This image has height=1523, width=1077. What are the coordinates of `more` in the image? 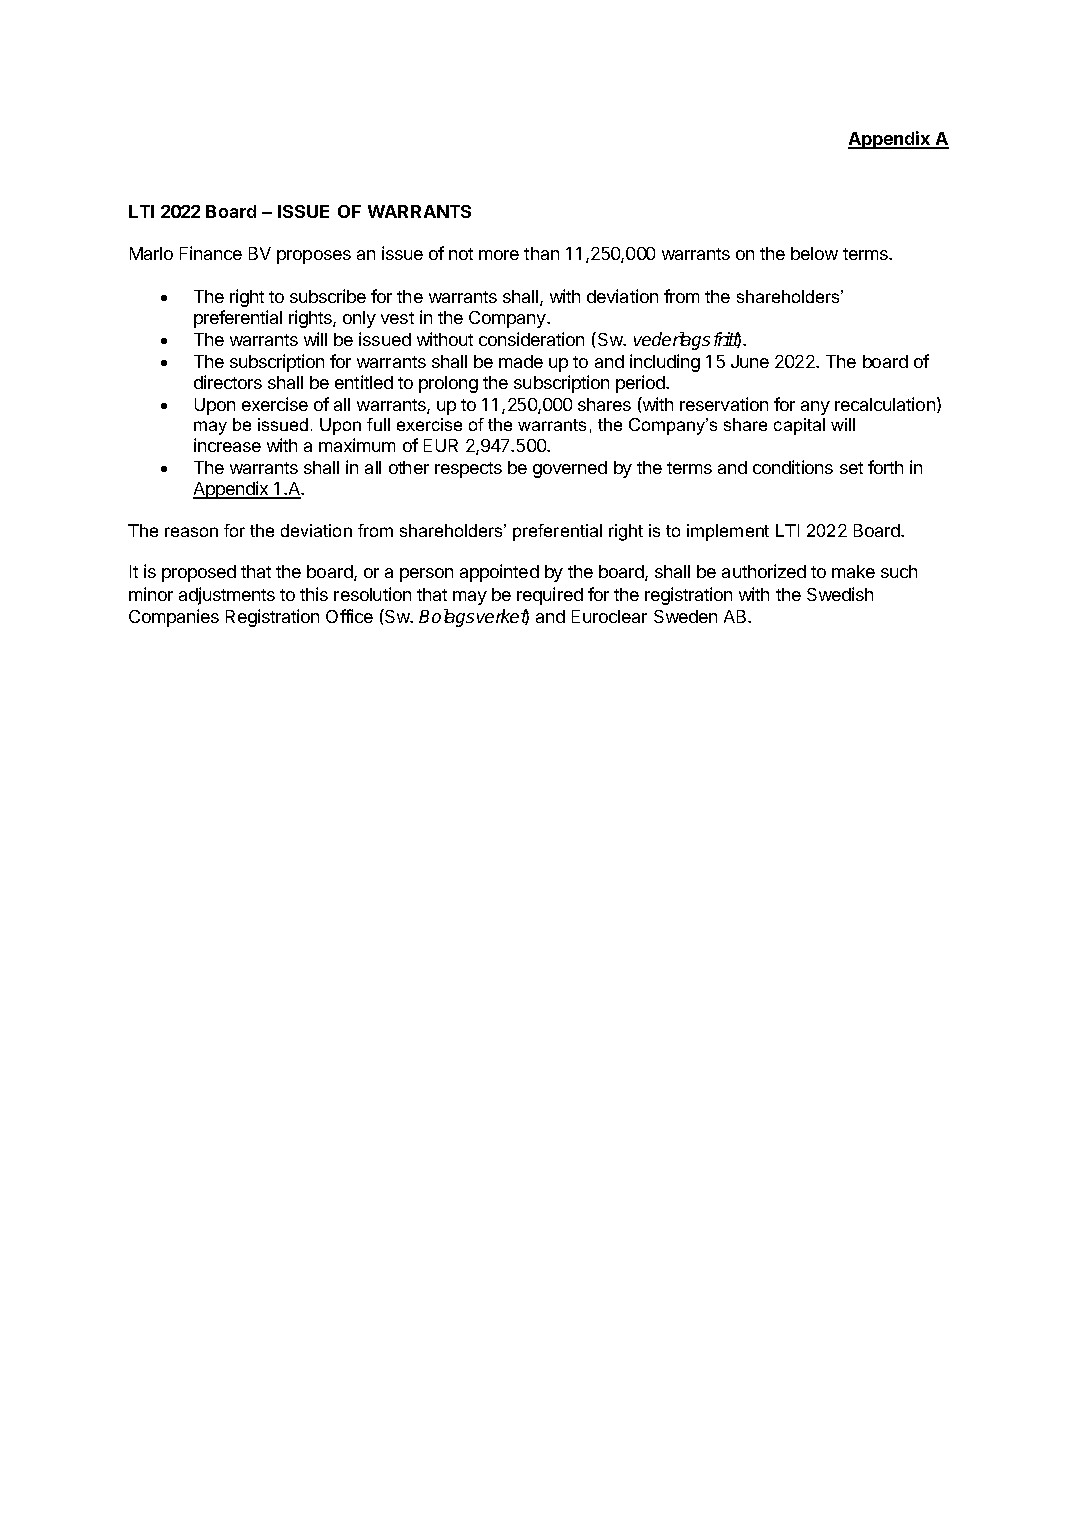 It's located at (499, 255).
